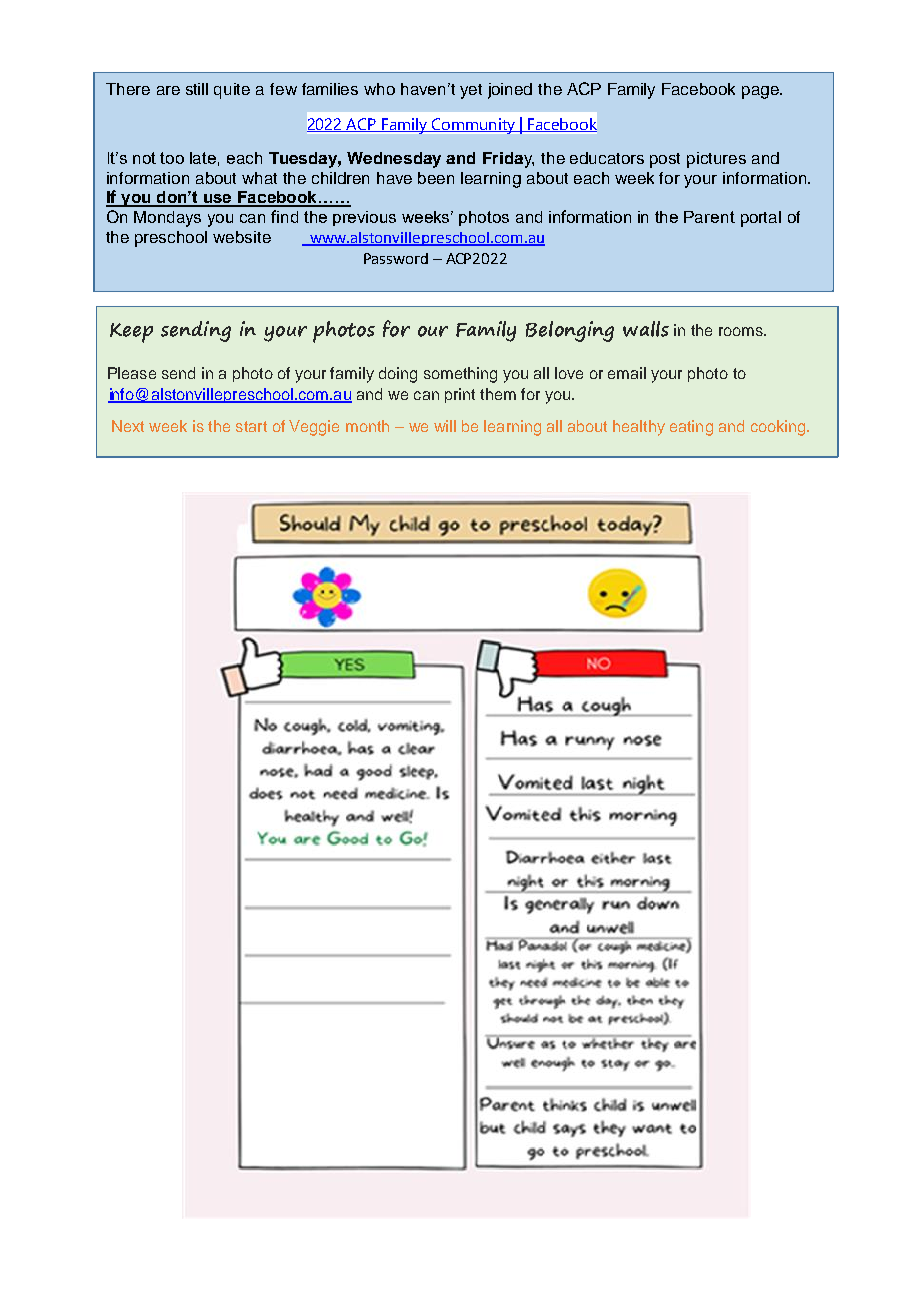 The width and height of the screenshot is (924, 1308). Describe the element at coordinates (131, 333) in the screenshot. I see `Keep` at that location.
